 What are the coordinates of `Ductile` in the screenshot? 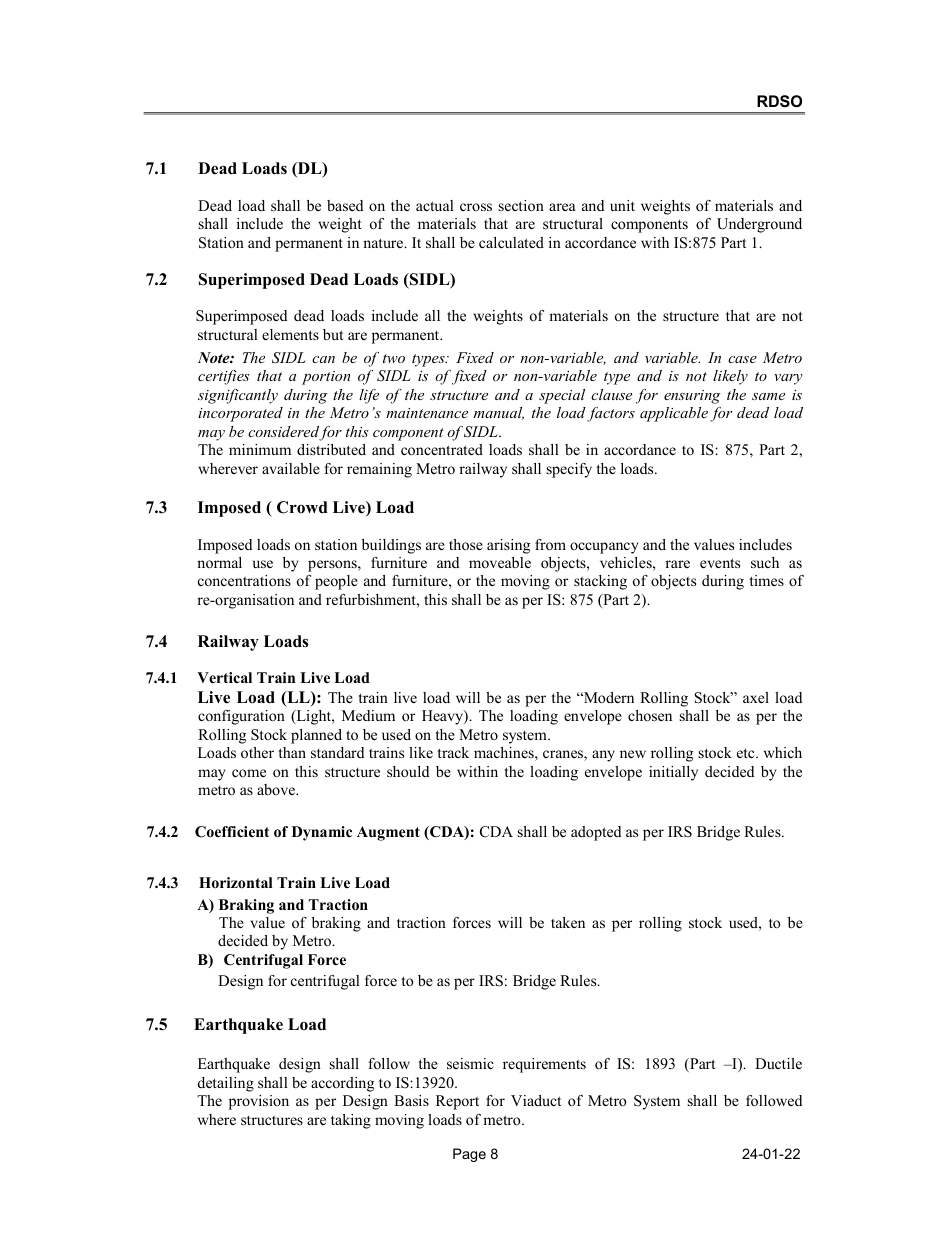 It's located at (778, 1063).
